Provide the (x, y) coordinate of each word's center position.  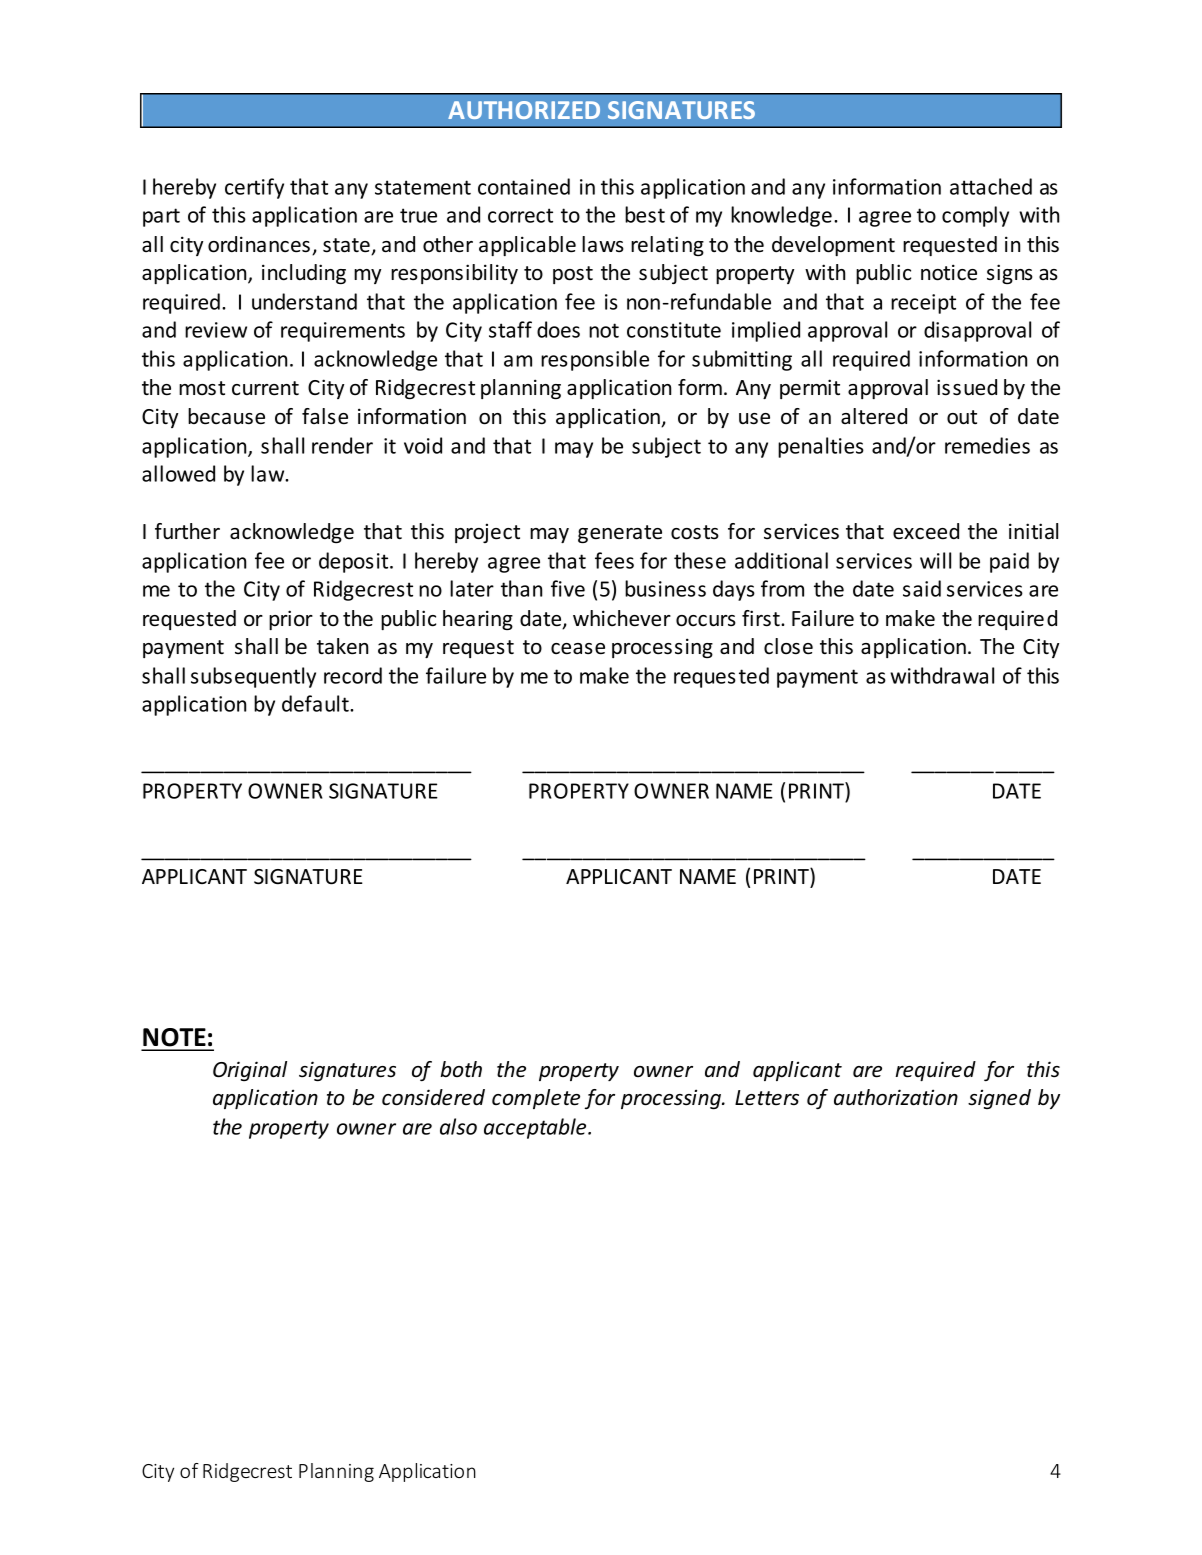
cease (578, 649)
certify (254, 188)
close (788, 646)
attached (991, 186)
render (342, 445)
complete (536, 1099)
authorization (896, 1097)
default (316, 703)
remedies (987, 445)
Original (250, 1071)
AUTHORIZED (524, 110)
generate (620, 534)
